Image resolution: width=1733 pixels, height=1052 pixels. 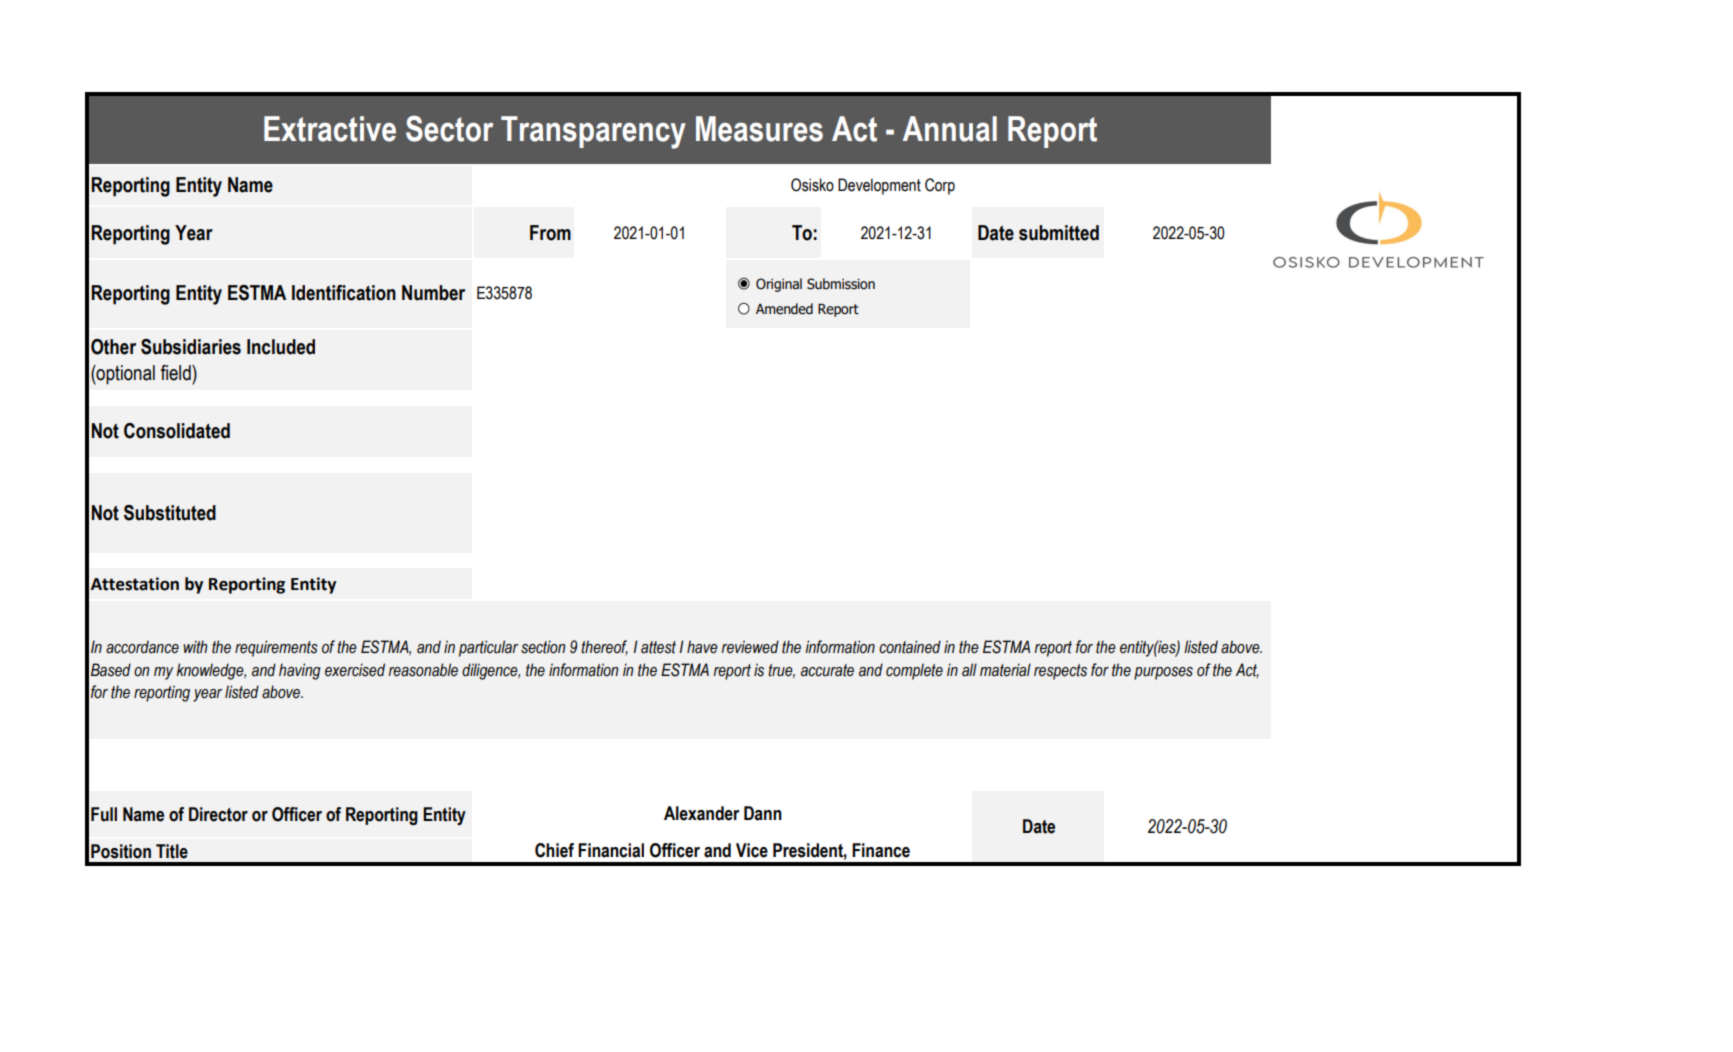 What do you see at coordinates (910, 647) in the screenshot?
I see `contained` at bounding box center [910, 647].
